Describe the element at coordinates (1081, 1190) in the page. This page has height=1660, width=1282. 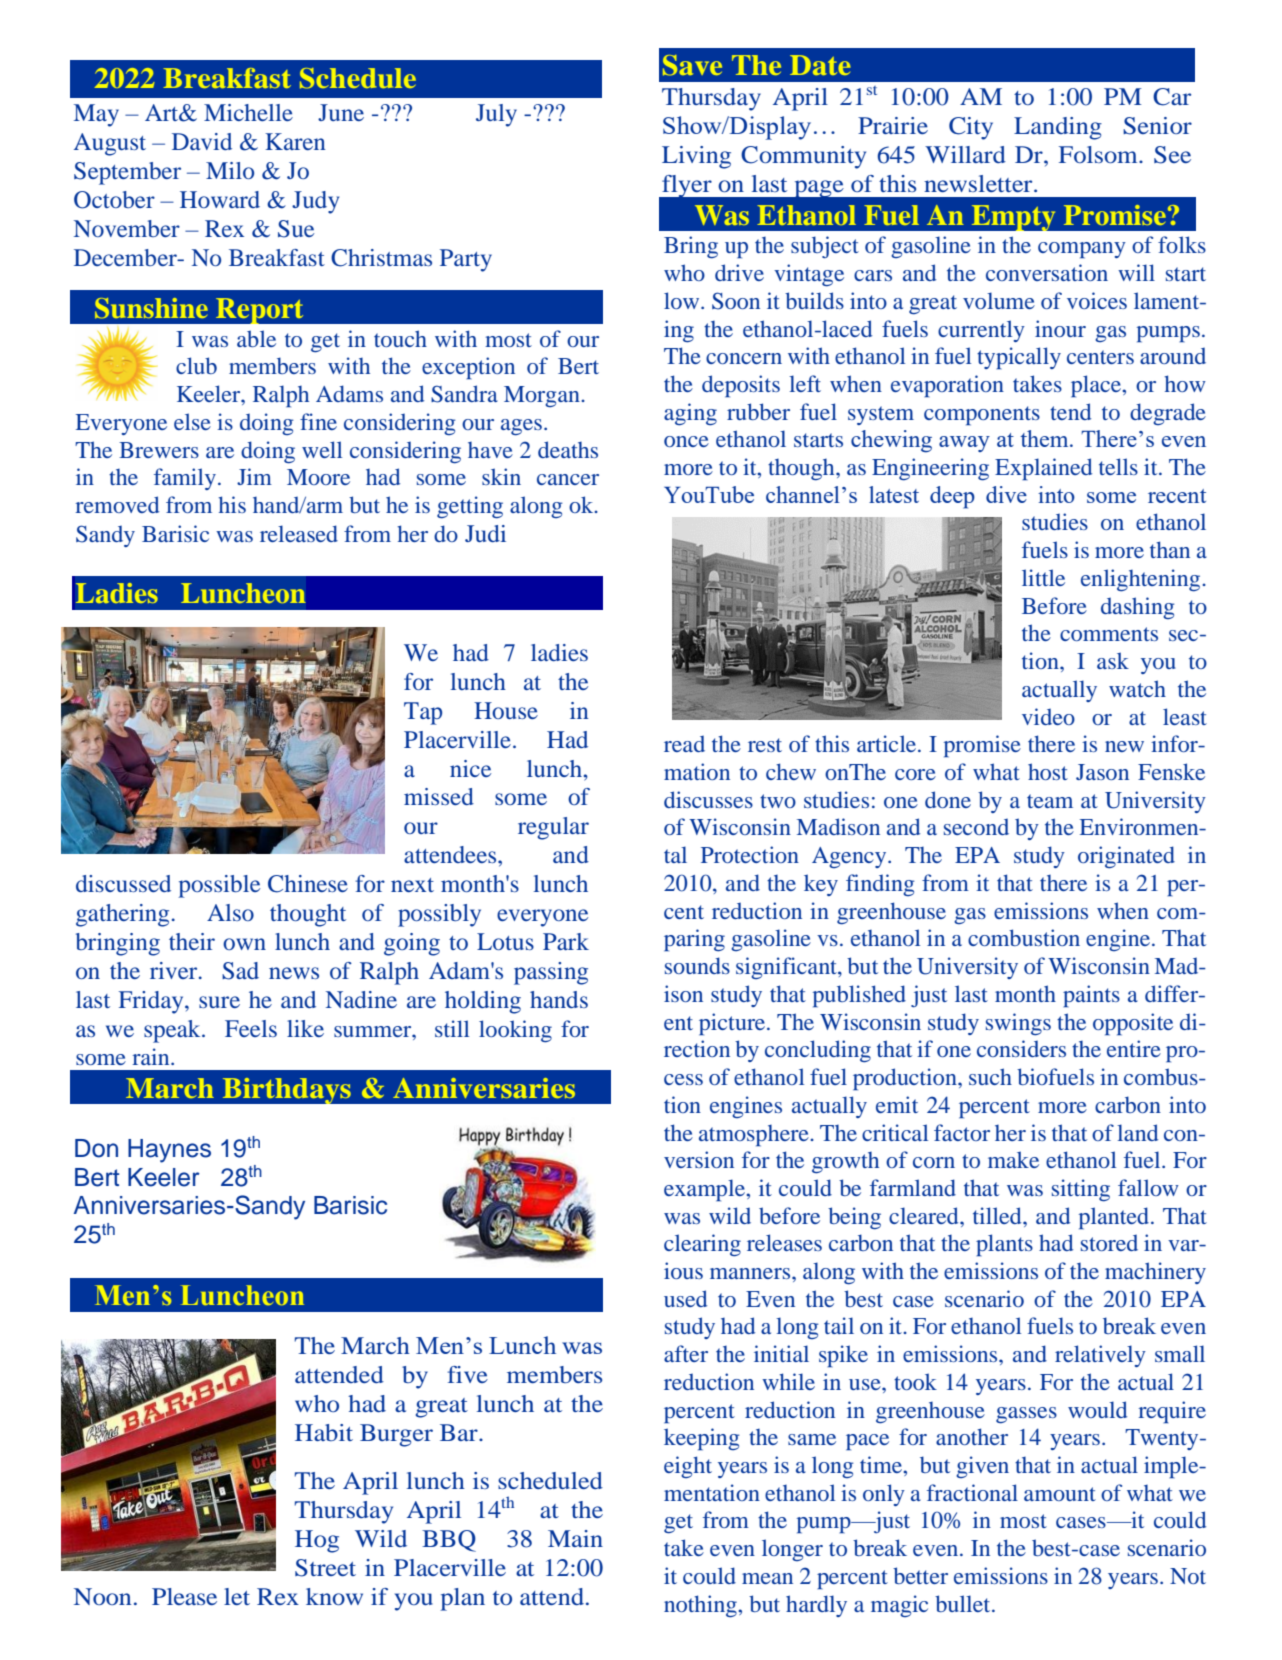
I see `sitting` at that location.
